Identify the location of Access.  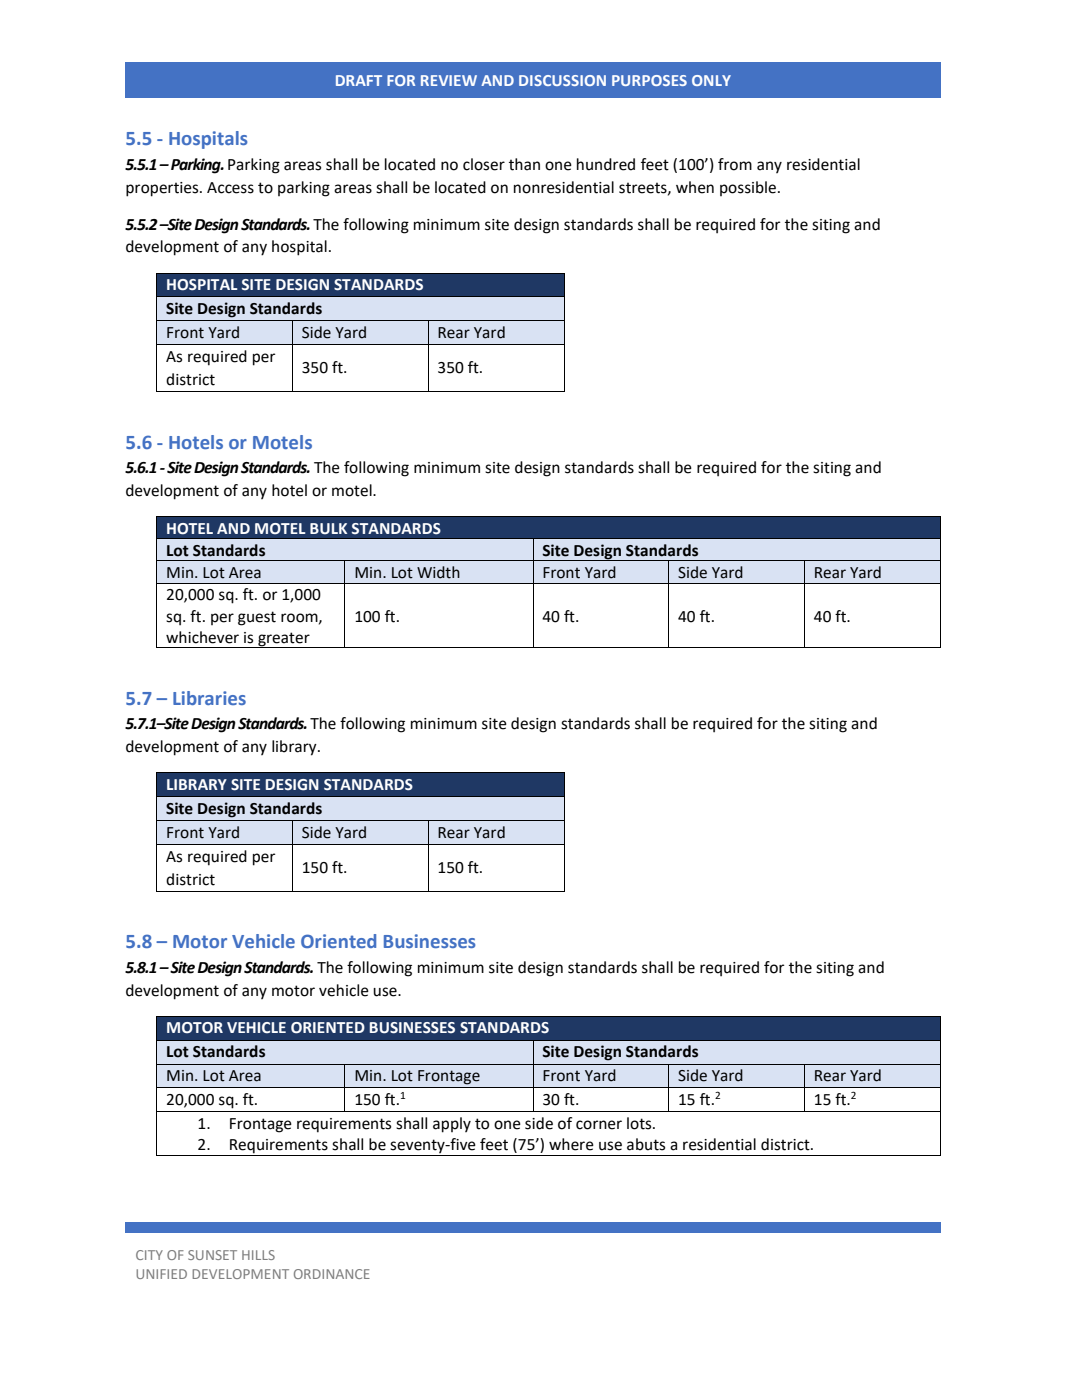
(230, 188).
